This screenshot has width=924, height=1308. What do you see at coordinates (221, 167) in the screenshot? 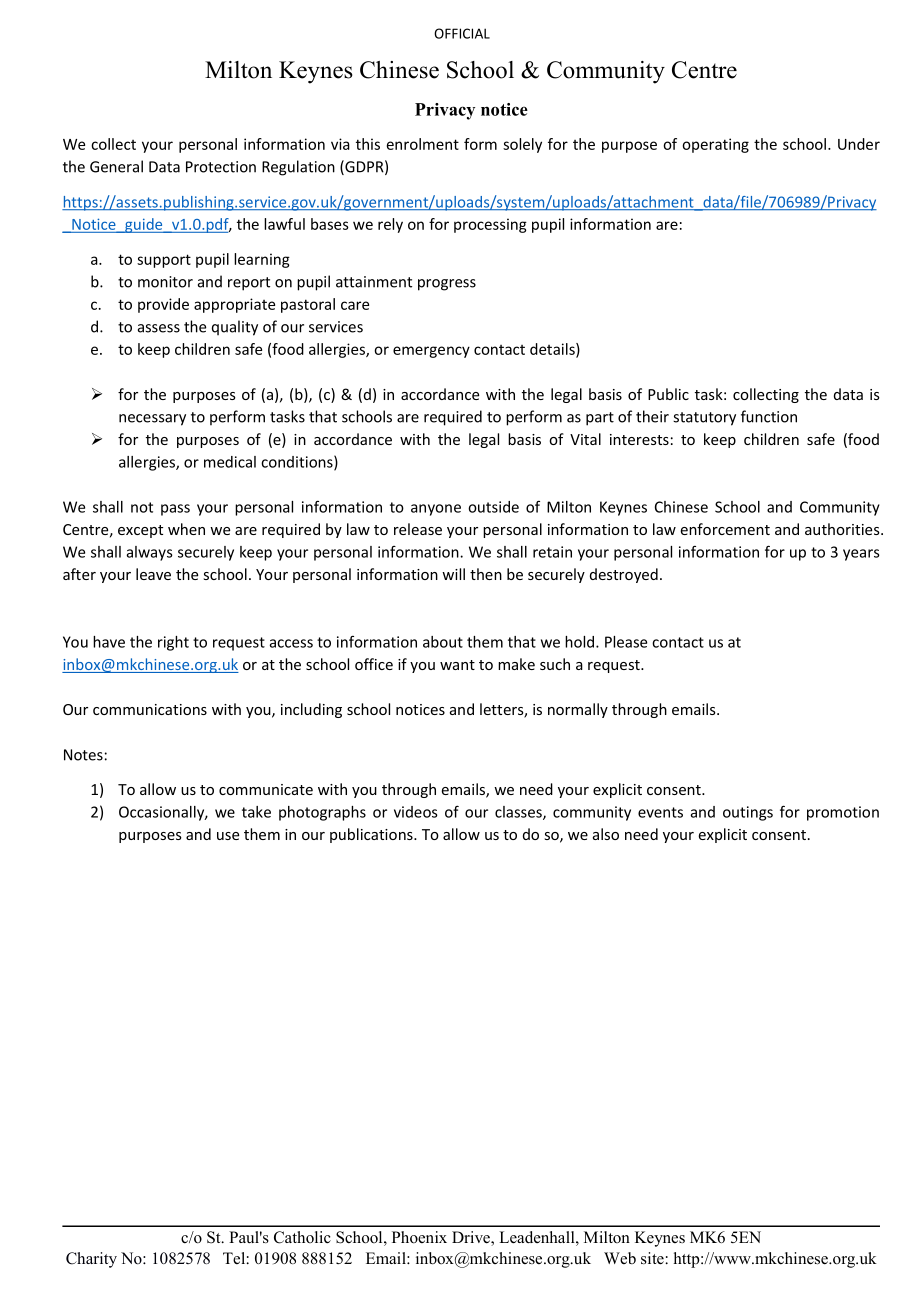
I see `Protection` at bounding box center [221, 167].
